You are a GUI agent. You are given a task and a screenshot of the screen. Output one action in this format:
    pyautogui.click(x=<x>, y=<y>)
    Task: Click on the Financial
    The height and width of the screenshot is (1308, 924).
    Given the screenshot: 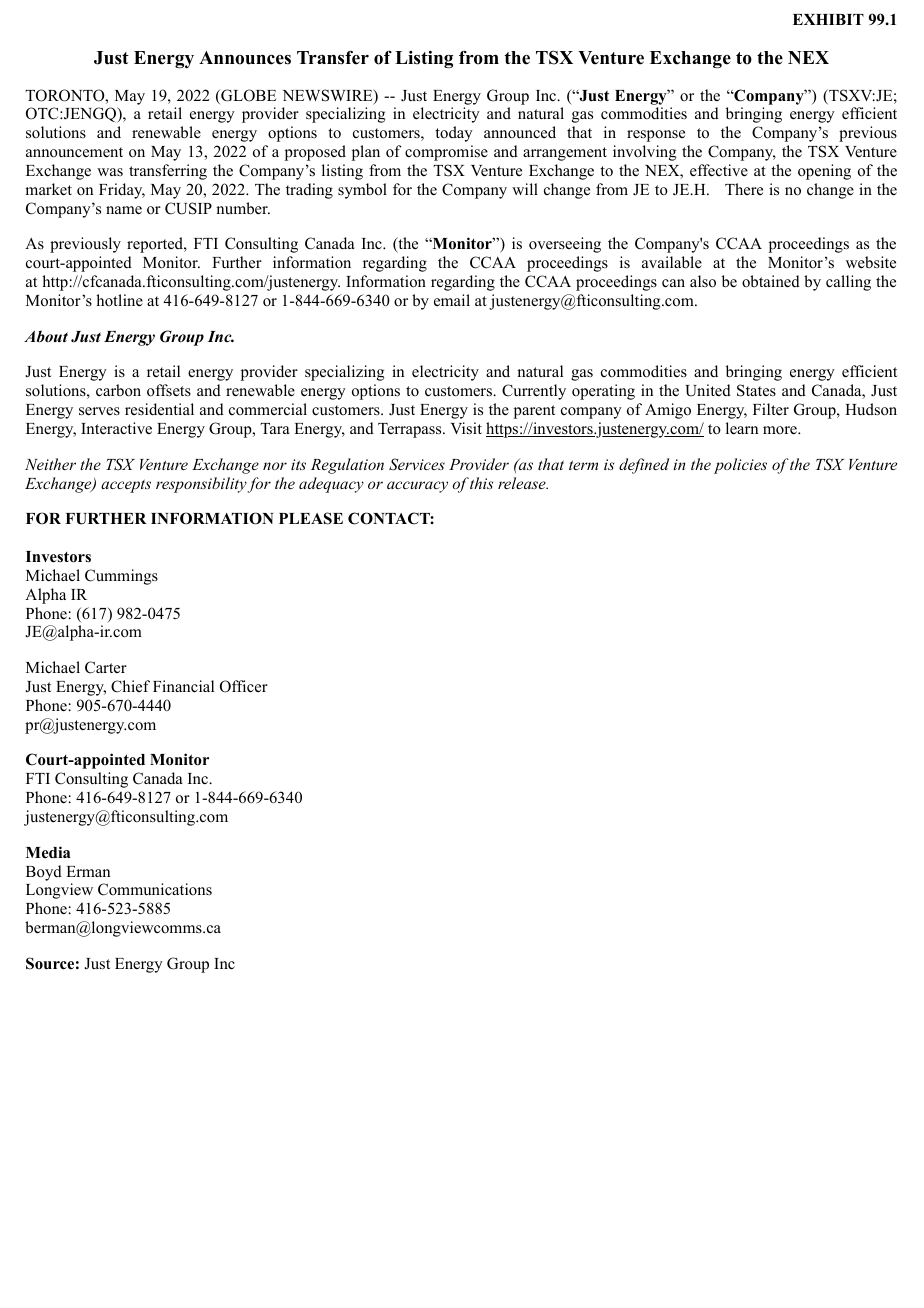 What is the action you would take?
    pyautogui.click(x=183, y=686)
